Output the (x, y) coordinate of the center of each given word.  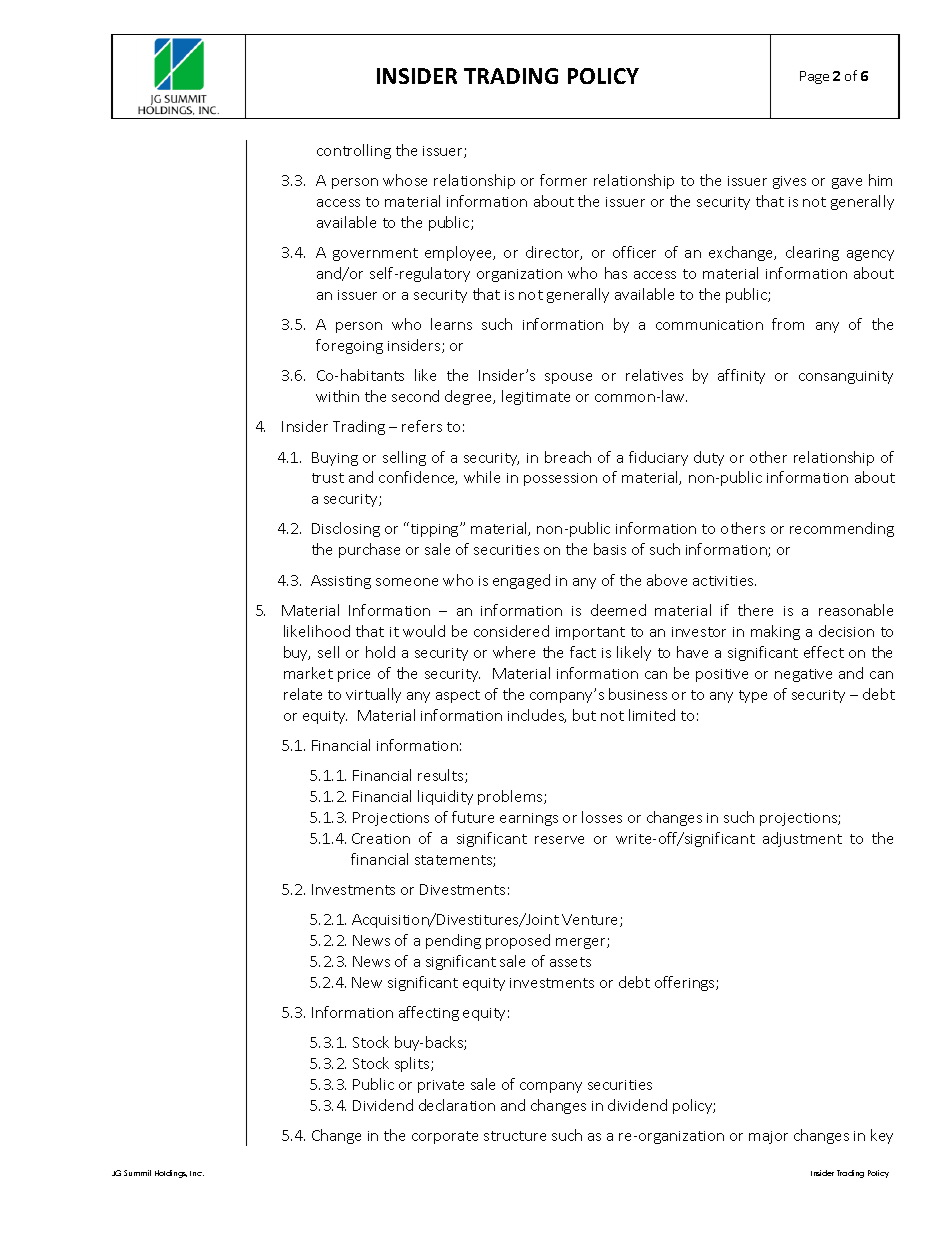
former (563, 180)
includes (537, 716)
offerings (686, 983)
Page (814, 77)
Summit (137, 1173)
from (788, 324)
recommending (842, 529)
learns (451, 324)
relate (303, 694)
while (482, 477)
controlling (354, 151)
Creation (381, 838)
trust (328, 478)
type (753, 696)
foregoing (349, 346)
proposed (518, 941)
